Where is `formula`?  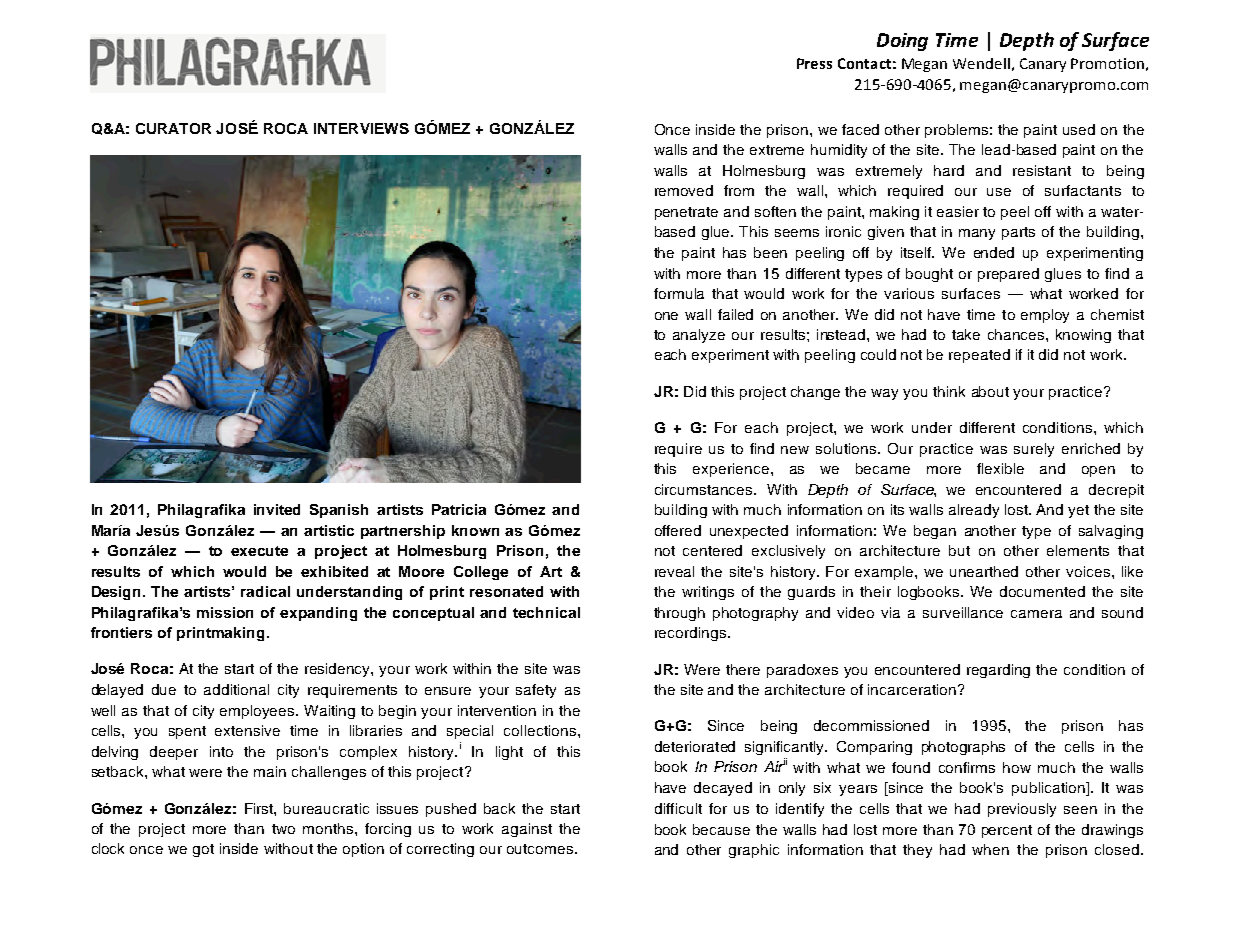 formula is located at coordinates (679, 293).
